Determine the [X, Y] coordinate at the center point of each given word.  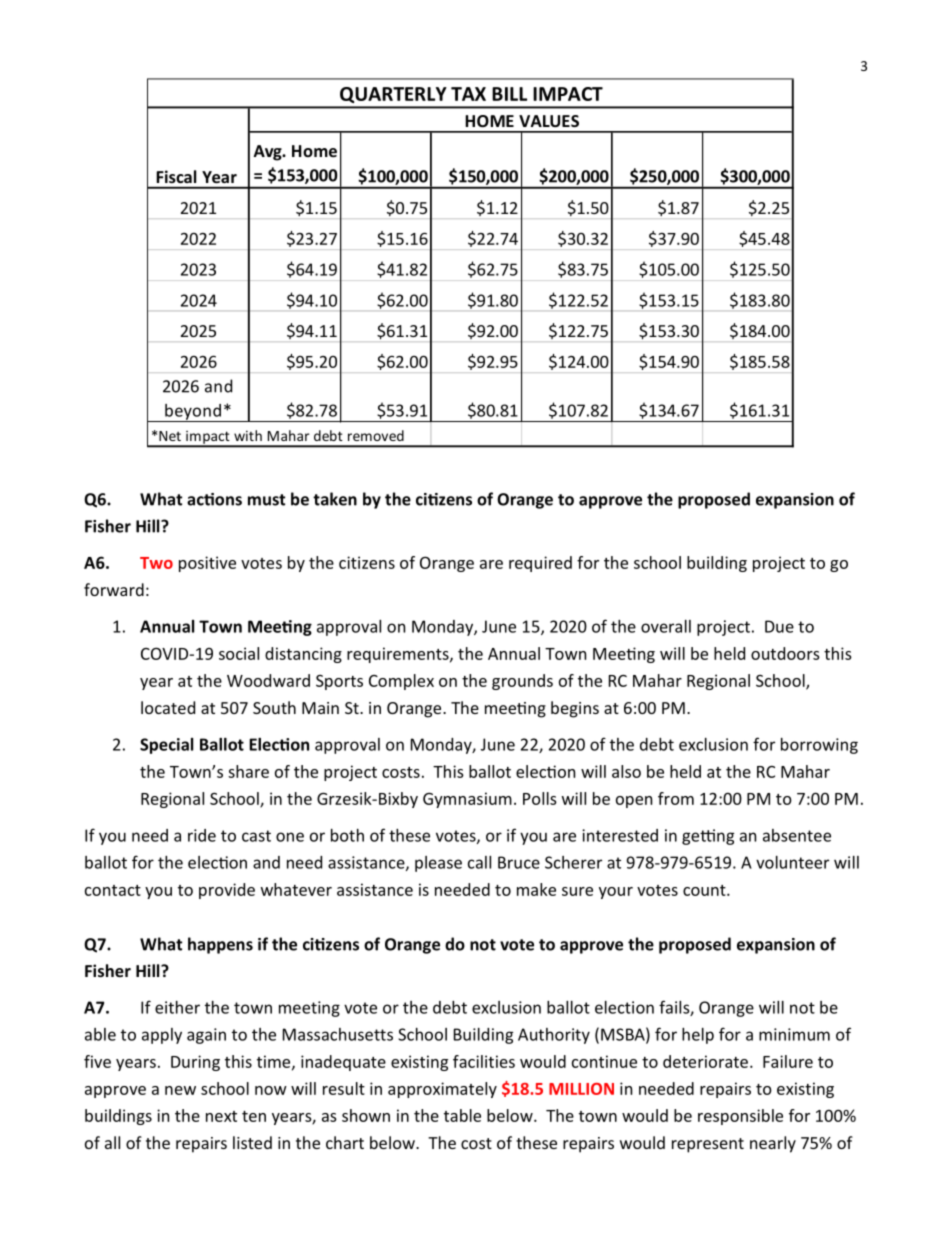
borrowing [819, 746]
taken [335, 499]
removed [376, 435]
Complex [401, 682]
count [705, 890]
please [438, 864]
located [168, 707]
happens [220, 945]
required [540, 564]
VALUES [549, 121]
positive [207, 564]
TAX [468, 94]
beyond [193, 413]
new [180, 1090]
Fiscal [176, 176]
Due [779, 626]
